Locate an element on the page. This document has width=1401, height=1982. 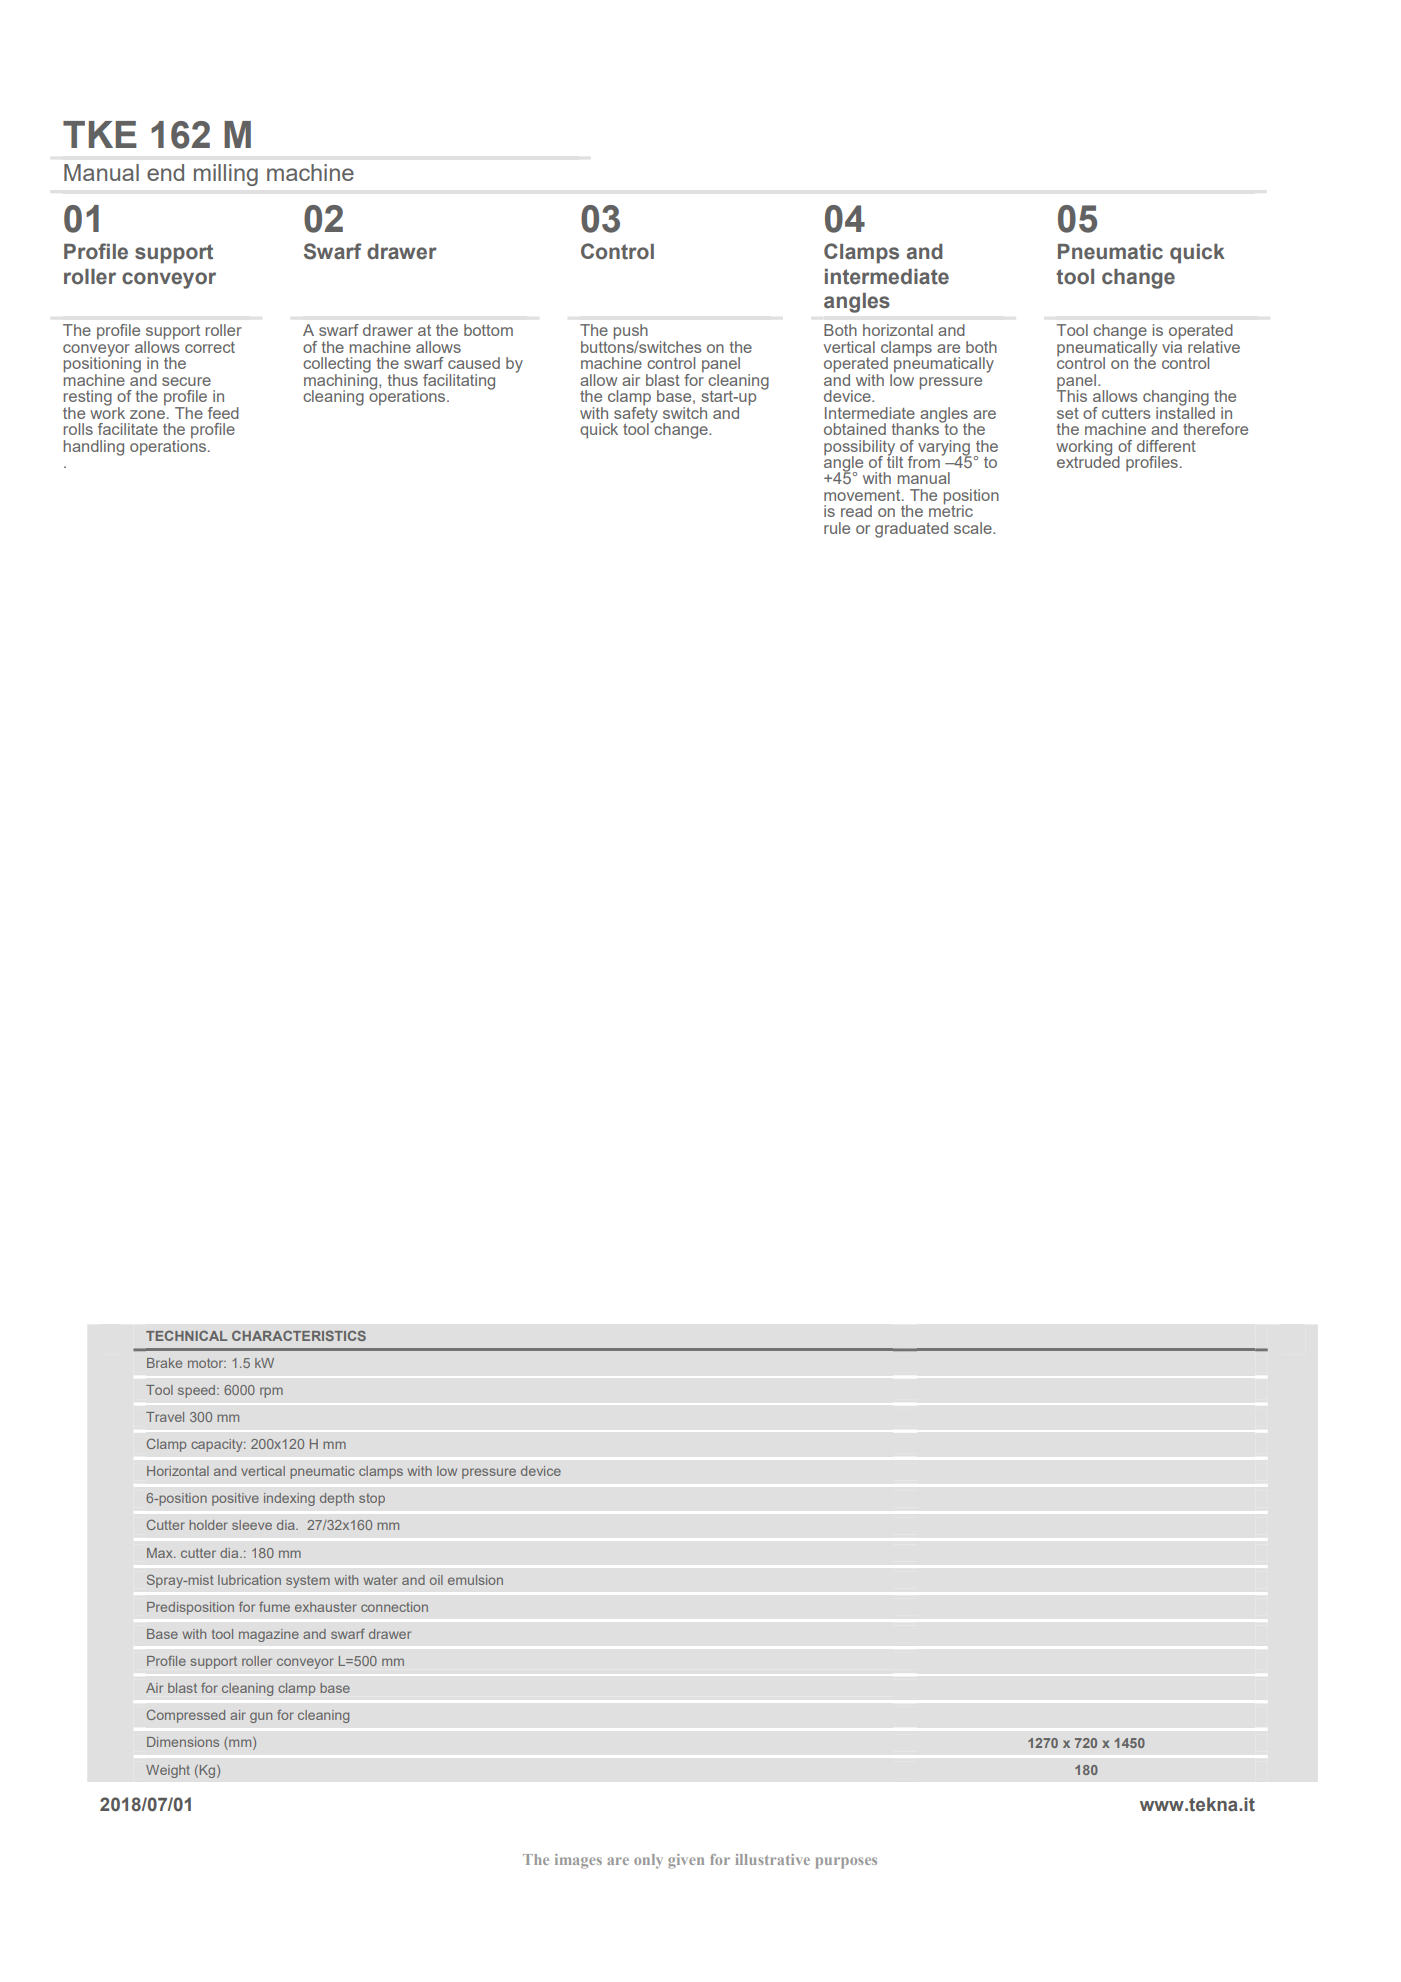
safety is located at coordinates (635, 414).
